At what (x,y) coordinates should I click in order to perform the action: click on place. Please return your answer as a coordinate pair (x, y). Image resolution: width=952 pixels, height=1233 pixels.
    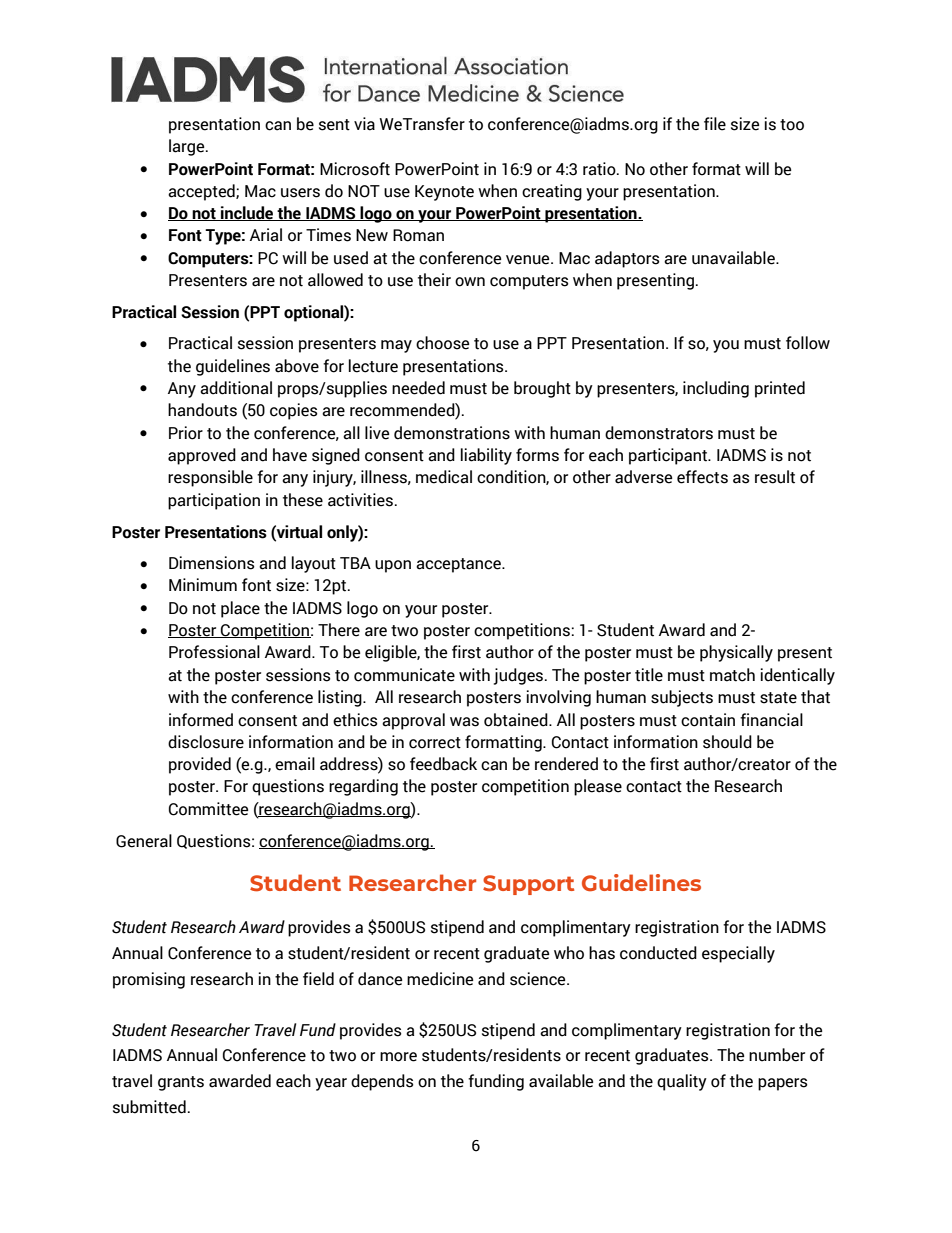
    Looking at the image, I should click on (240, 609).
